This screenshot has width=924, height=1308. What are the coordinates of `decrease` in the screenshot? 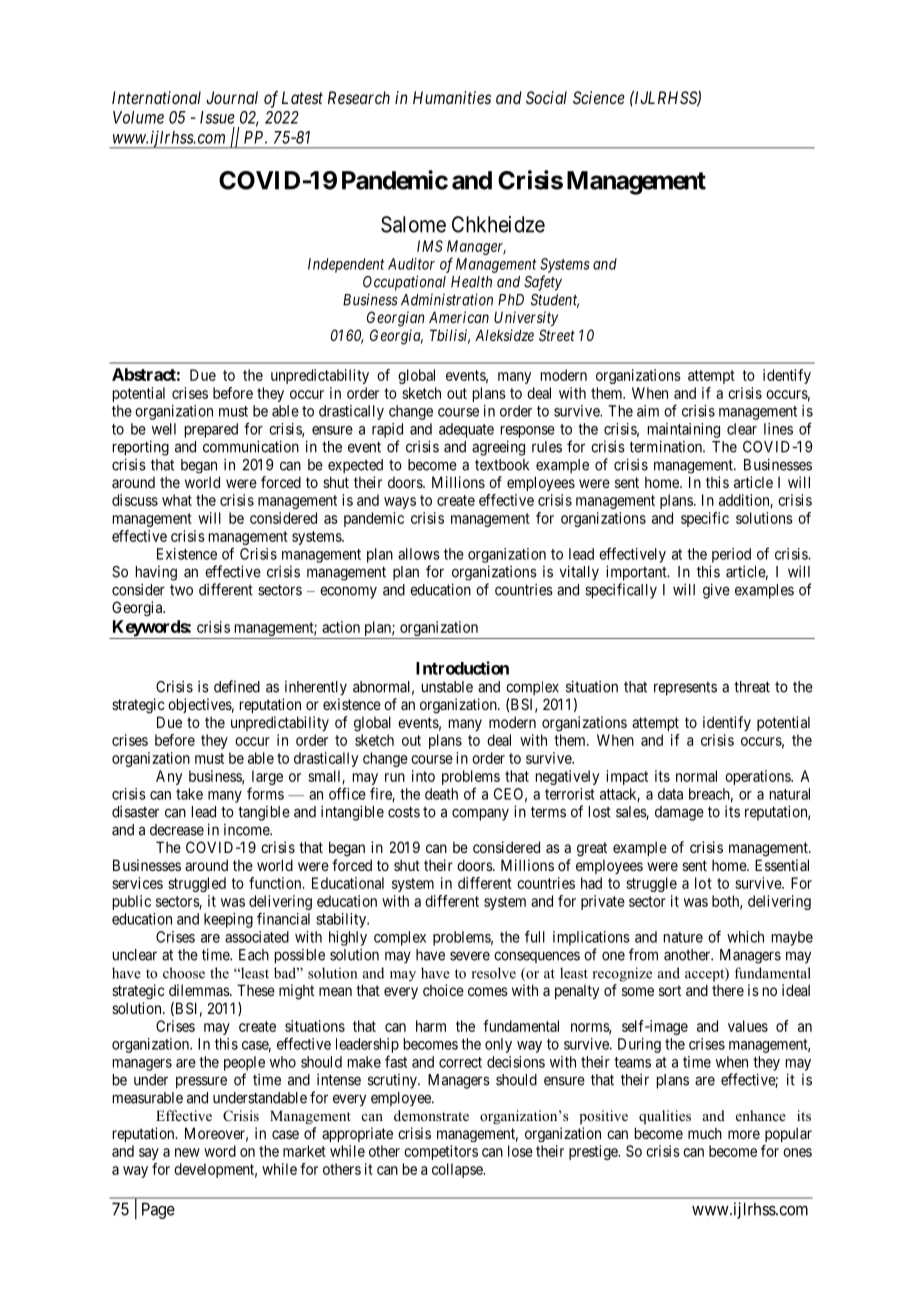 It's located at (177, 830).
